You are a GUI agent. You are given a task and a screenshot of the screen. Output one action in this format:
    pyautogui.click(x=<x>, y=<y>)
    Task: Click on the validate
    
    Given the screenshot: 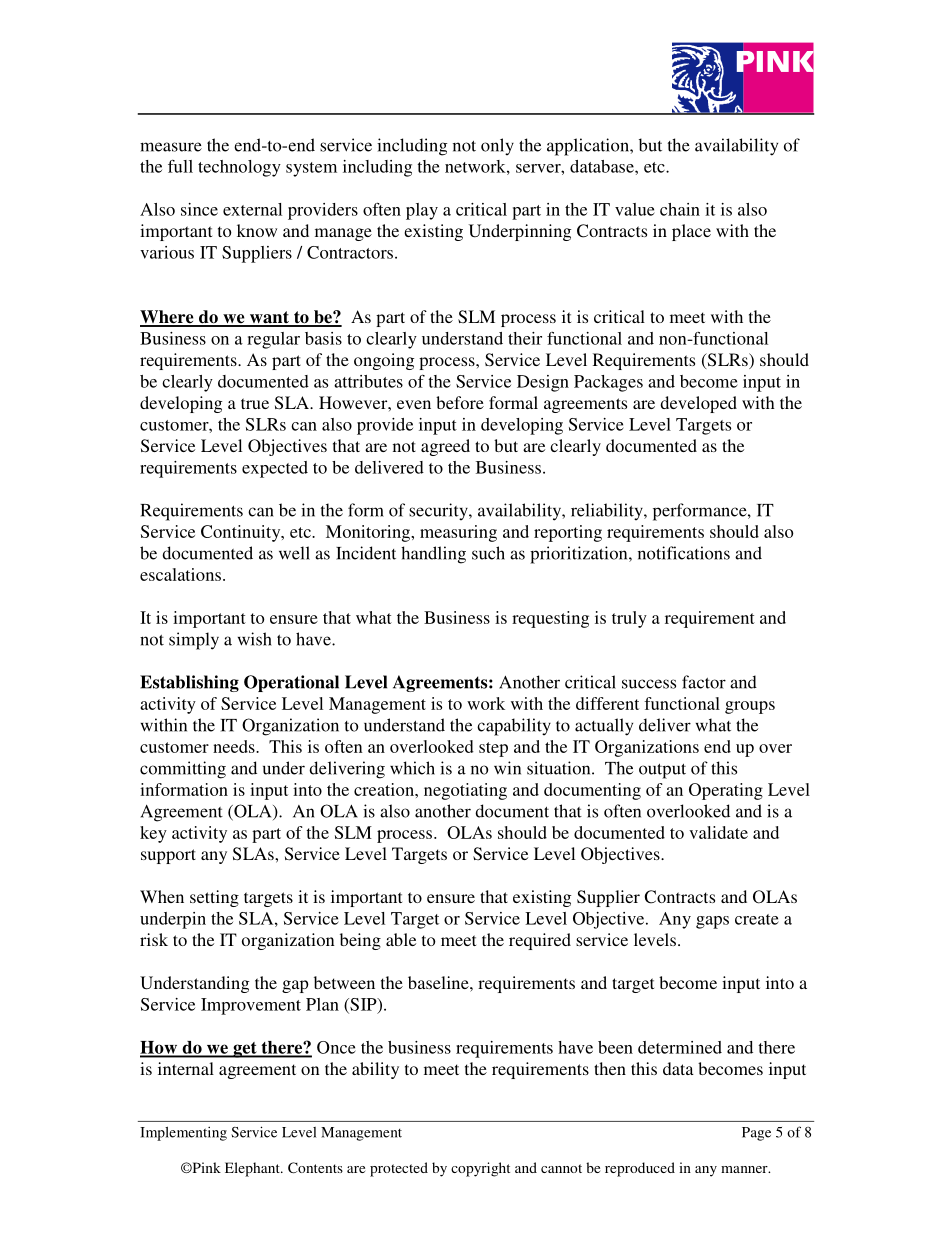 What is the action you would take?
    pyautogui.click(x=718, y=832)
